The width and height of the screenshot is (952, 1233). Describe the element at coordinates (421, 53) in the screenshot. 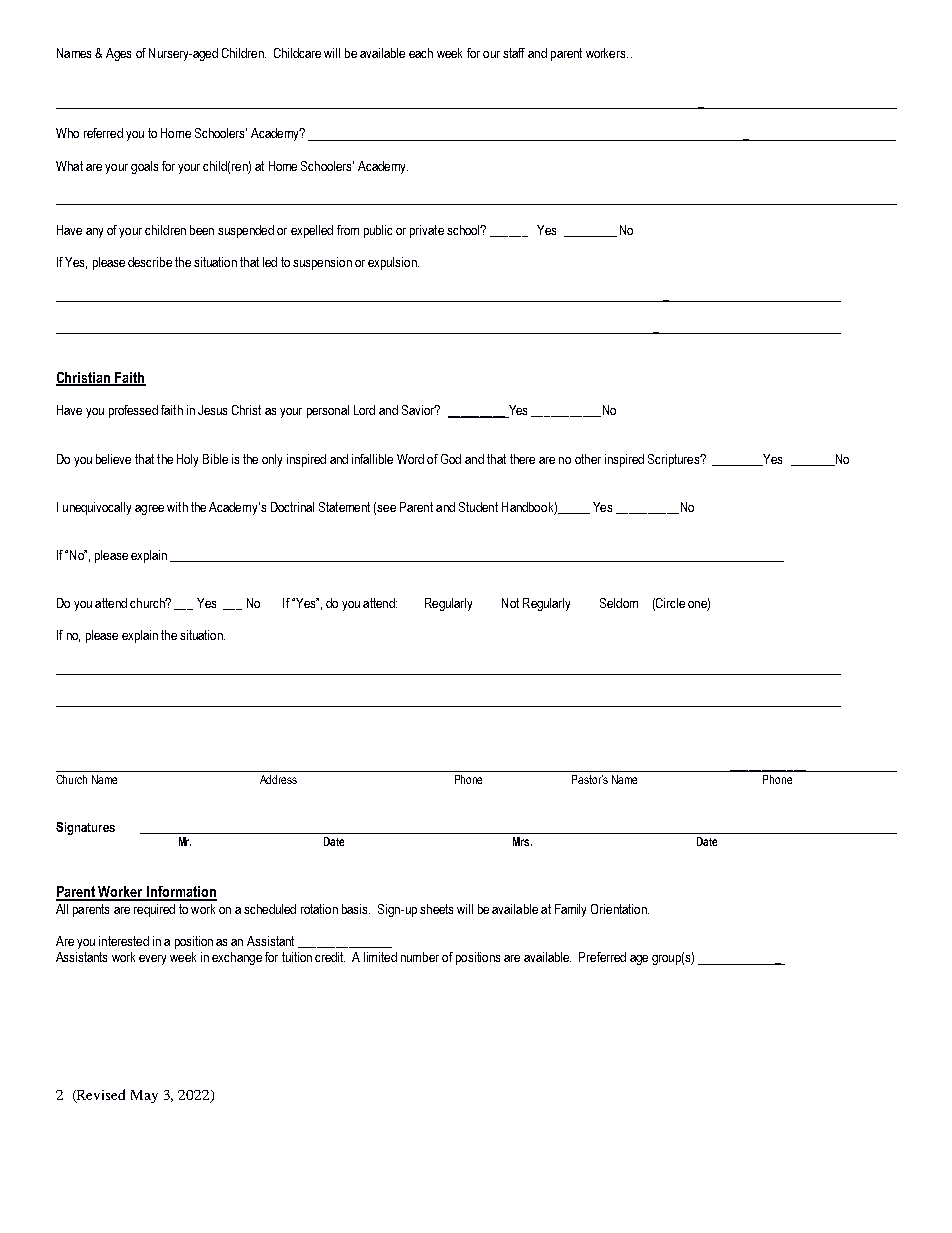

I see `each` at that location.
